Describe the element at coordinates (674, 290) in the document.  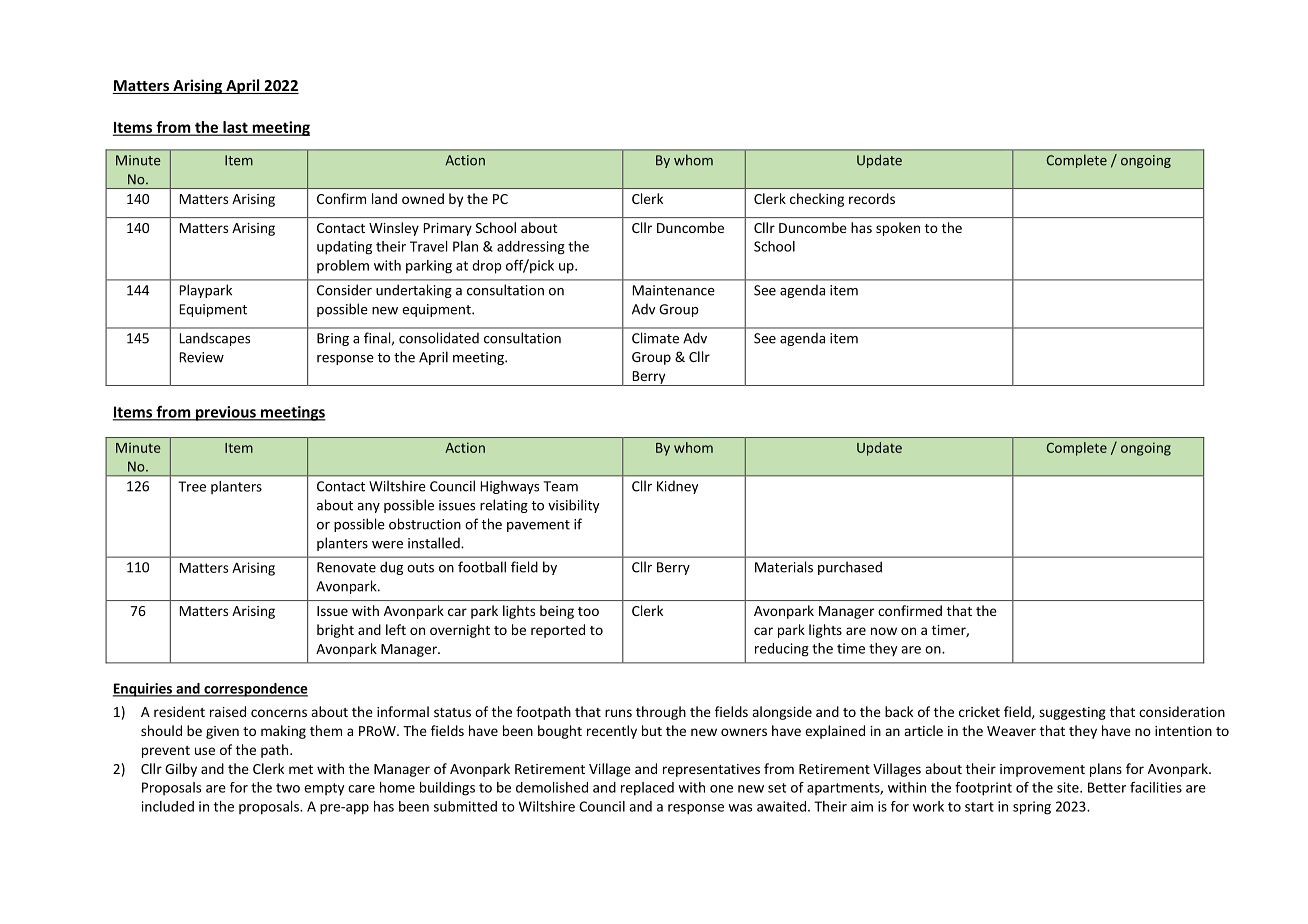
I see `Maintenance` at that location.
